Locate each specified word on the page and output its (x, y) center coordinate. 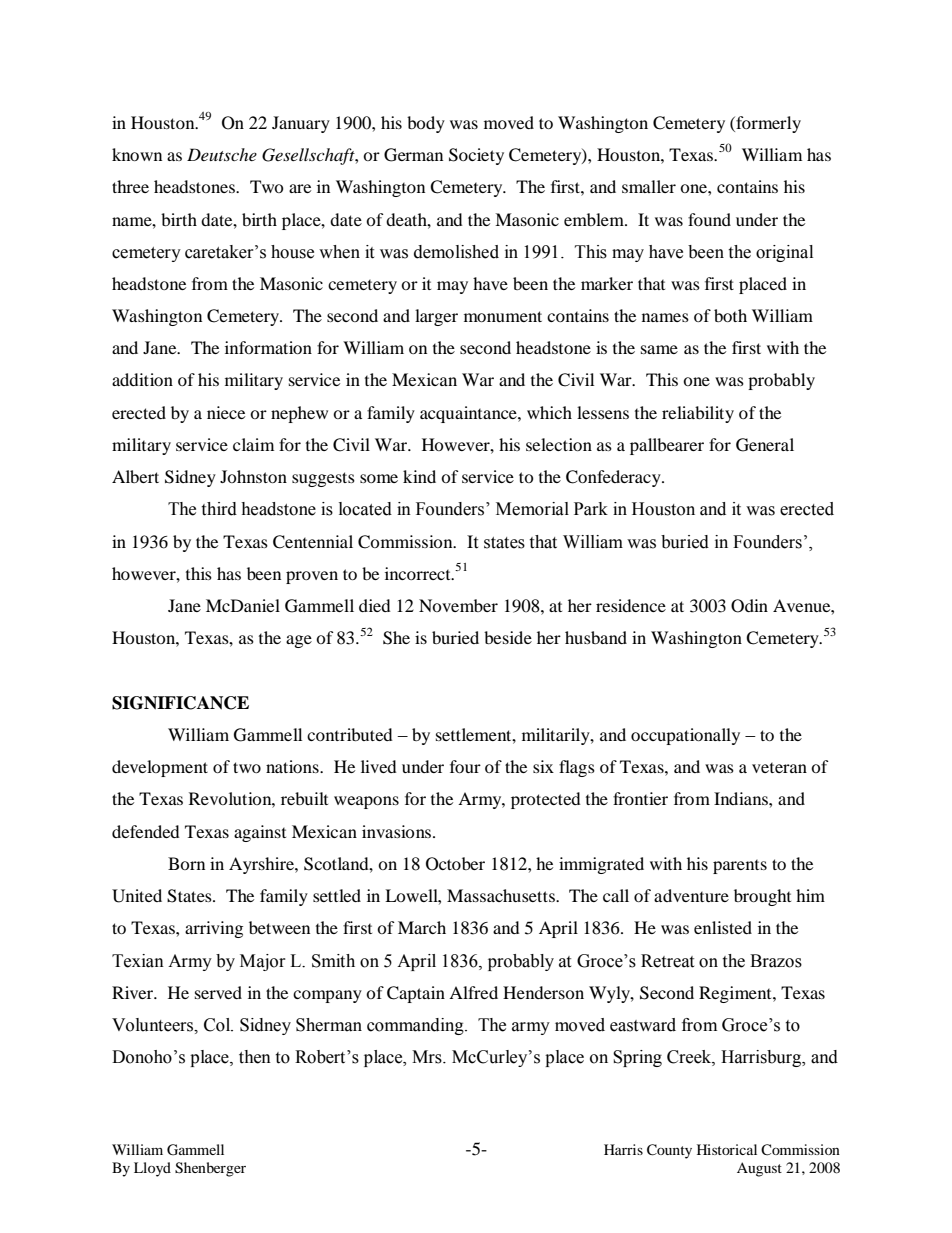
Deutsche (222, 154)
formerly (767, 124)
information (268, 347)
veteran (779, 768)
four (465, 766)
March (422, 927)
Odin (749, 606)
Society (476, 156)
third (219, 509)
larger (436, 317)
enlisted (723, 927)
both (730, 315)
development (160, 768)
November (458, 605)
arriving (214, 929)
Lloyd (152, 1169)
